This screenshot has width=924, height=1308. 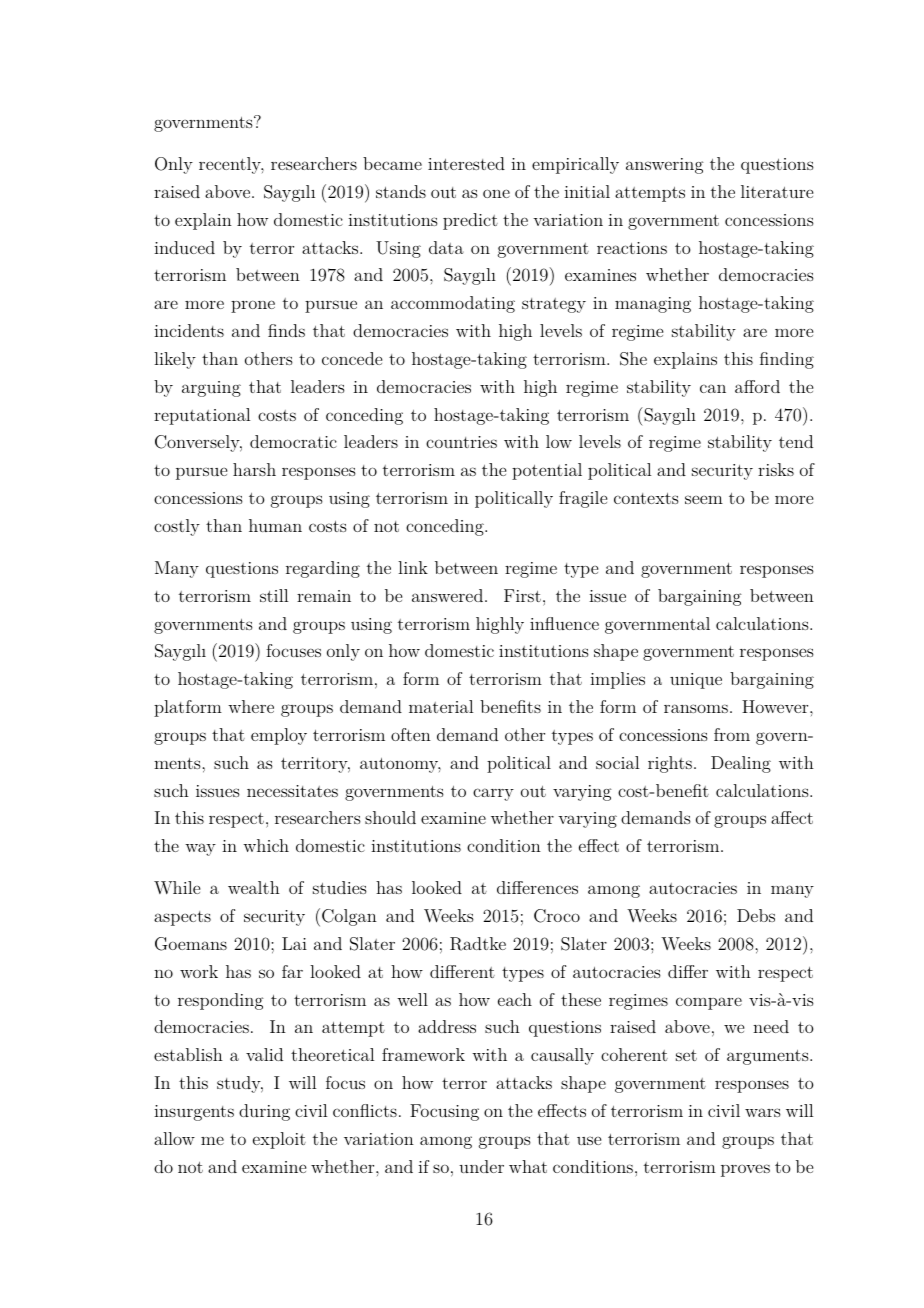 I want to click on countries, so click(x=461, y=442).
